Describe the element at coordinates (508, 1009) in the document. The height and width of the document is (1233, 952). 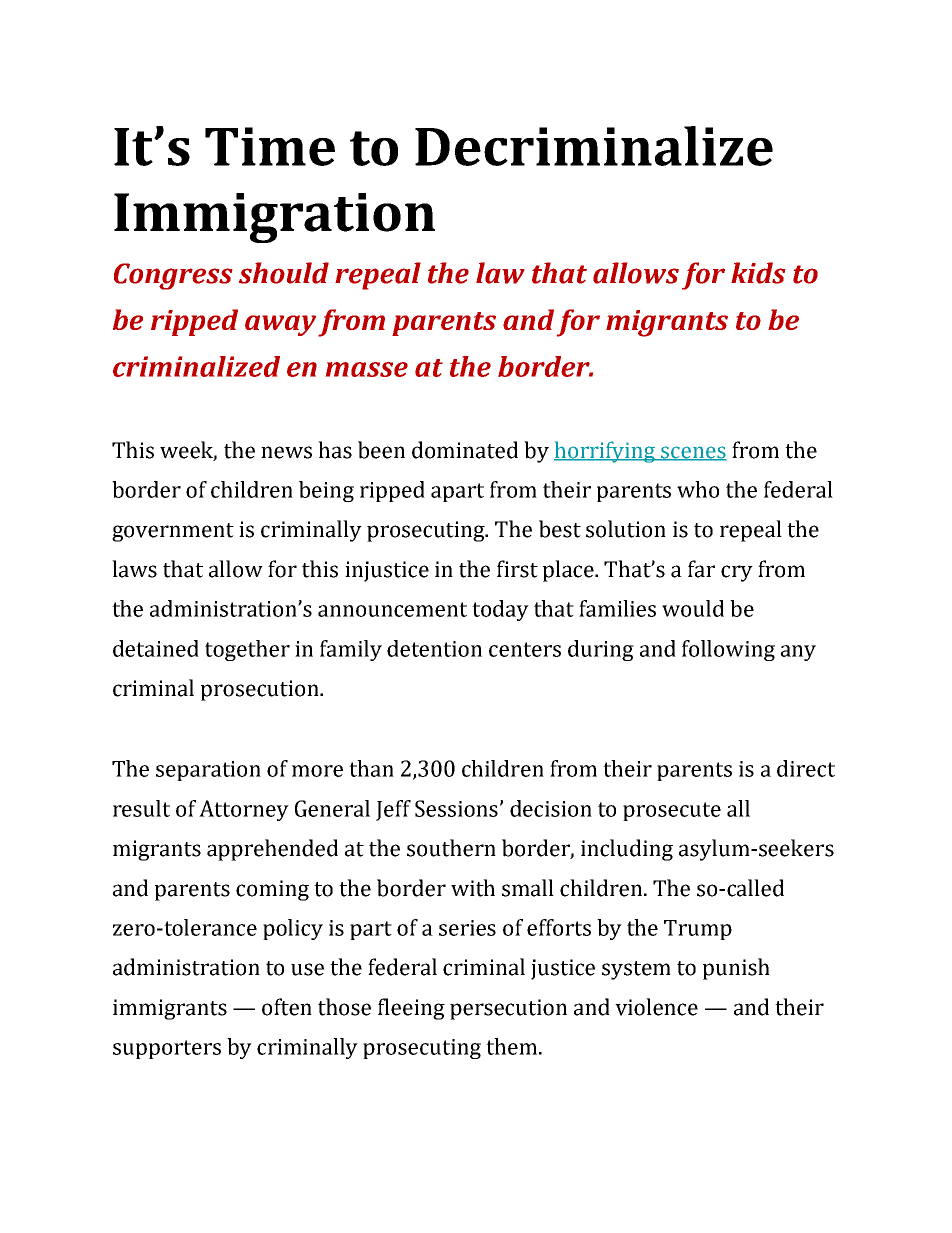
I see `persecution` at that location.
